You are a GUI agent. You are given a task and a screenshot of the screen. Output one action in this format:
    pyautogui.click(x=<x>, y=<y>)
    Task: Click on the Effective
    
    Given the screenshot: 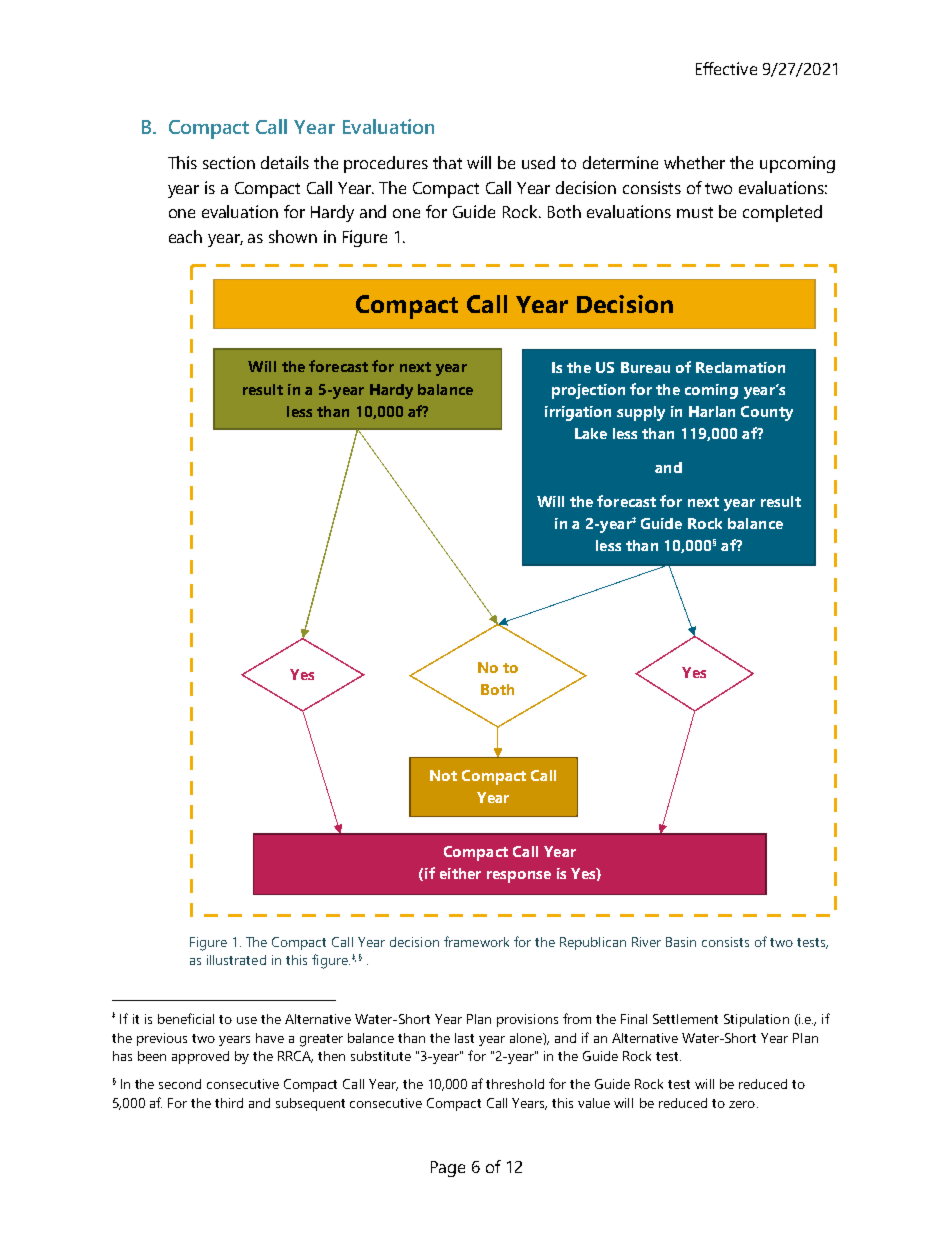 What is the action you would take?
    pyautogui.click(x=726, y=68)
